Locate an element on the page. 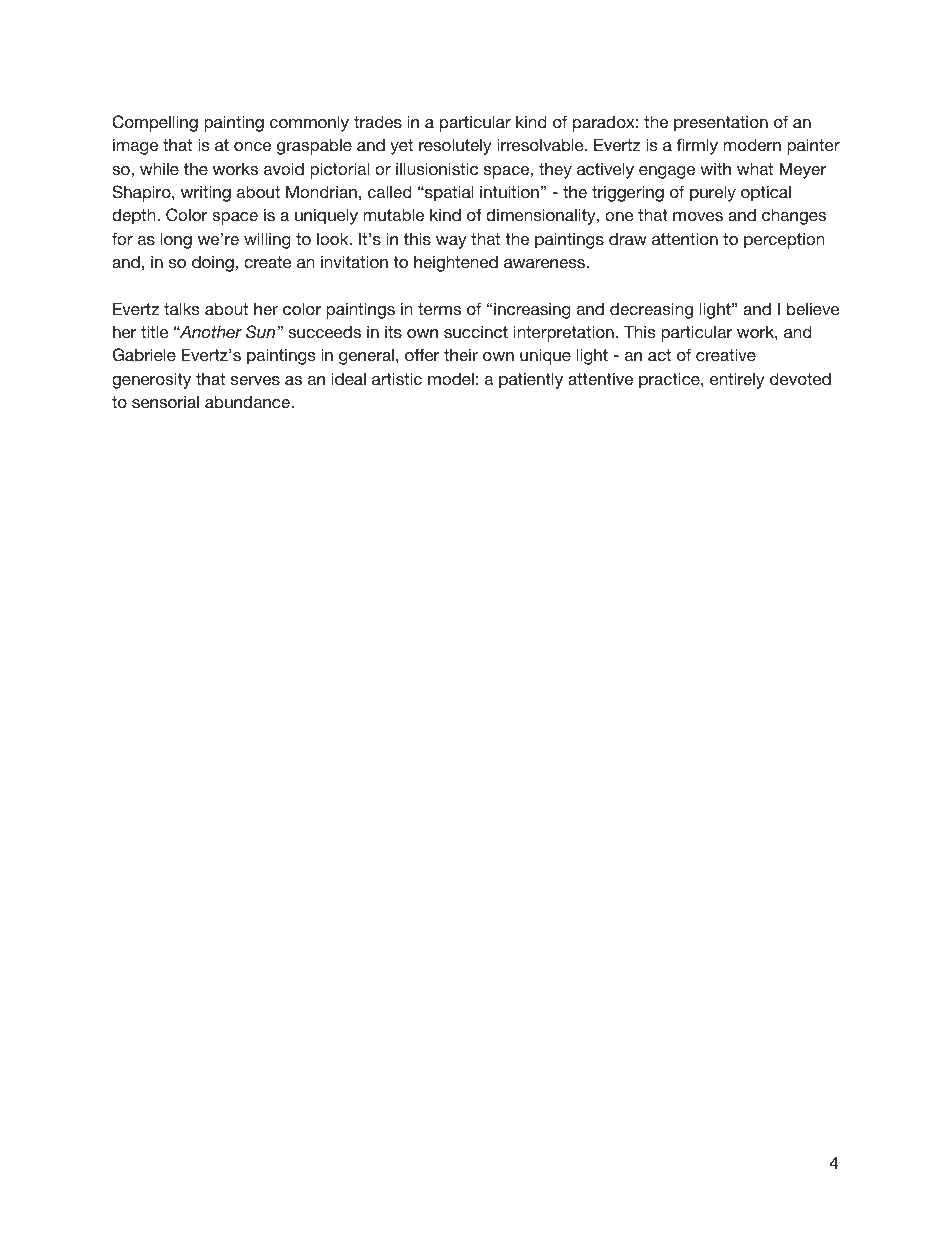  resolutely is located at coordinates (455, 146).
